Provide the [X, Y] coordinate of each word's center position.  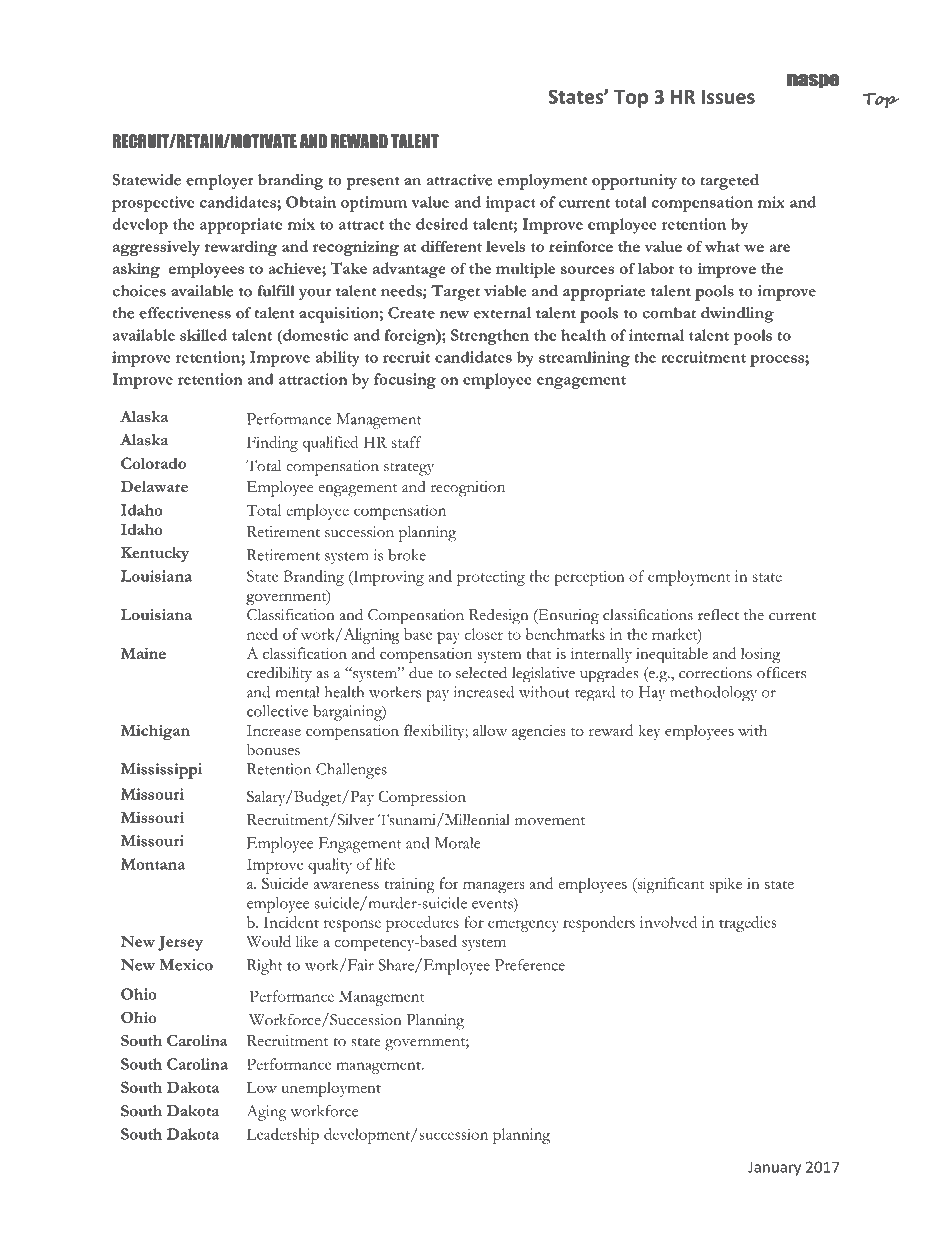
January [774, 1168]
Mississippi [161, 771]
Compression [422, 798]
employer [220, 182]
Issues [728, 97]
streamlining [584, 359]
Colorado [153, 463]
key [650, 732]
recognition [468, 489]
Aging [267, 1113]
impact [510, 204]
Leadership [283, 1136]
